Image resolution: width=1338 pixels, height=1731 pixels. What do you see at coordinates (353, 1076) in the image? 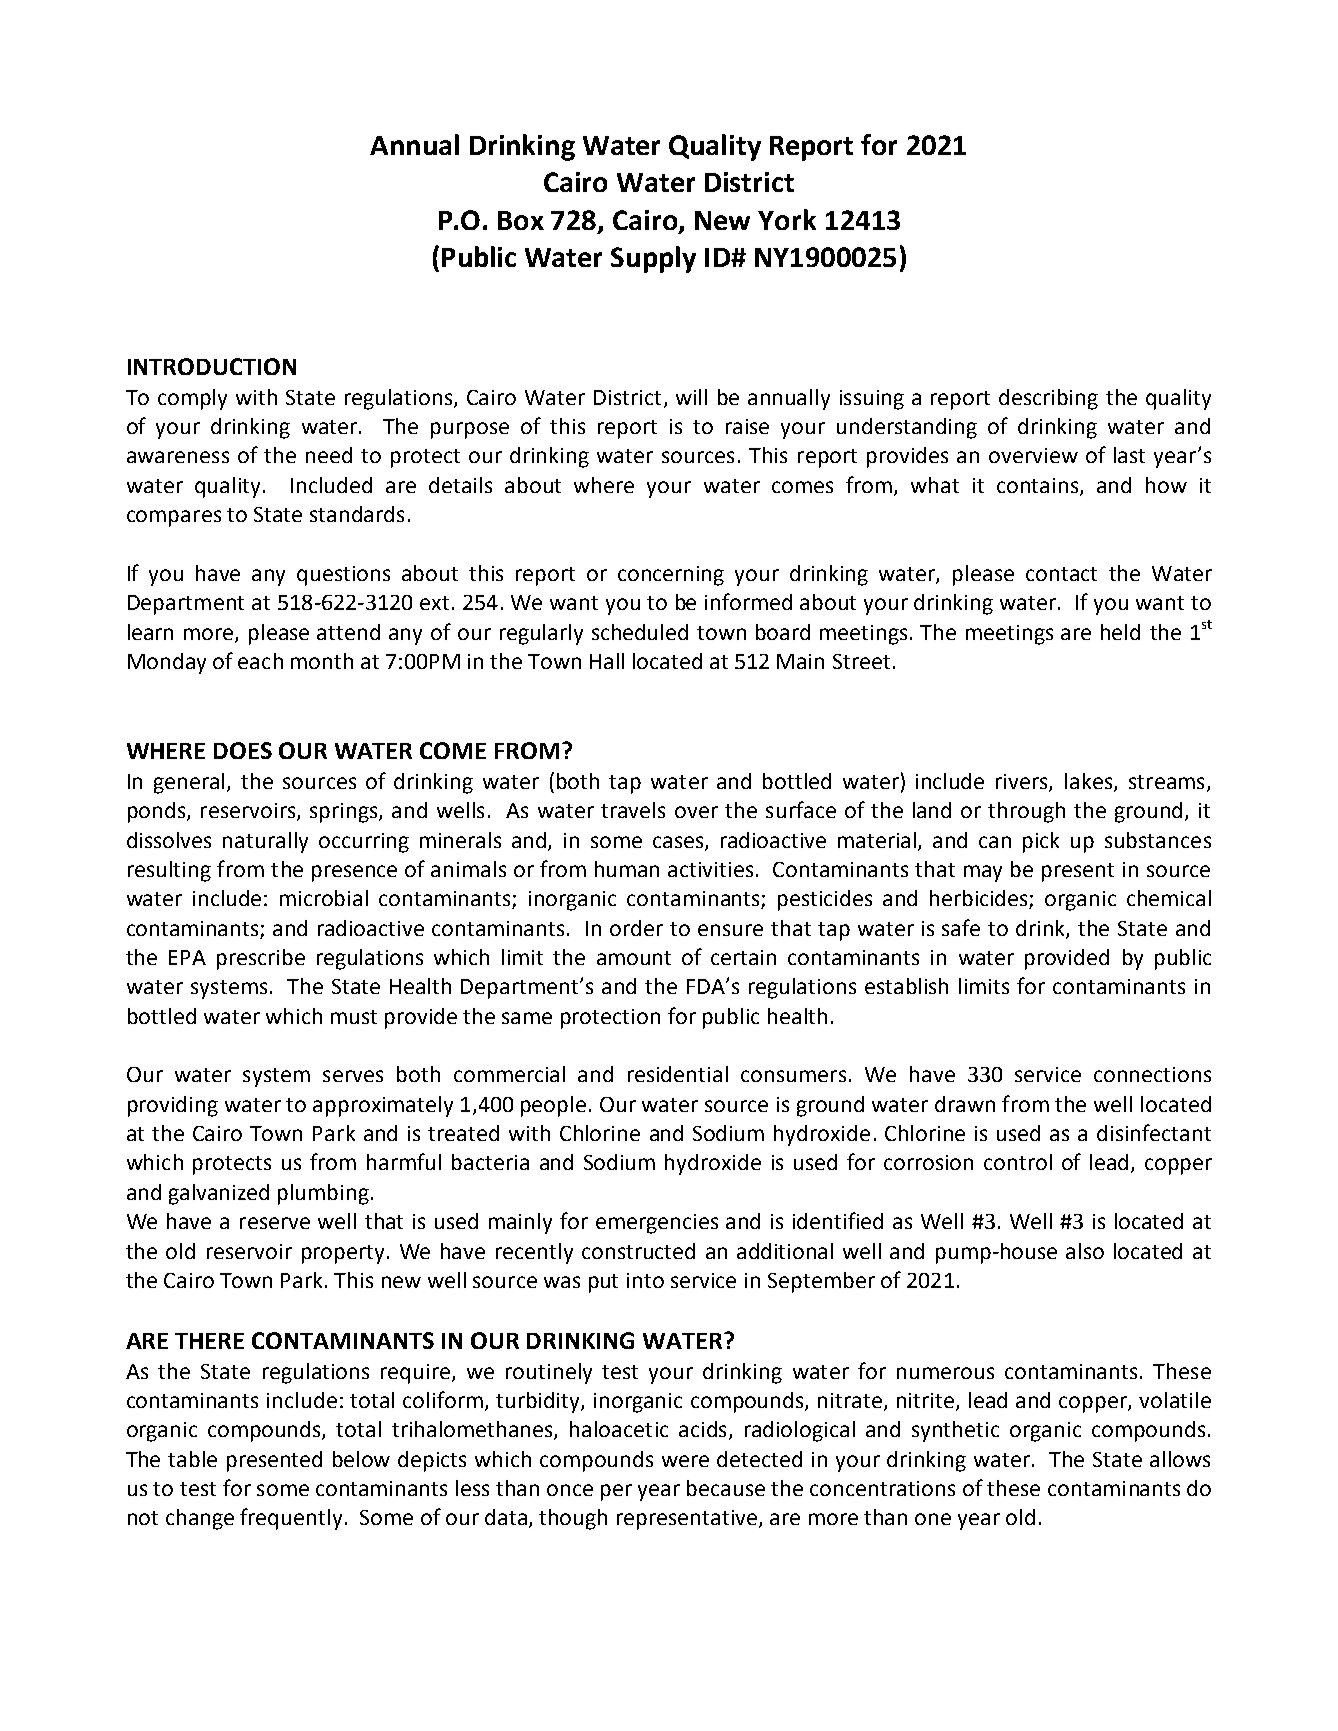
I see `serves` at bounding box center [353, 1076].
